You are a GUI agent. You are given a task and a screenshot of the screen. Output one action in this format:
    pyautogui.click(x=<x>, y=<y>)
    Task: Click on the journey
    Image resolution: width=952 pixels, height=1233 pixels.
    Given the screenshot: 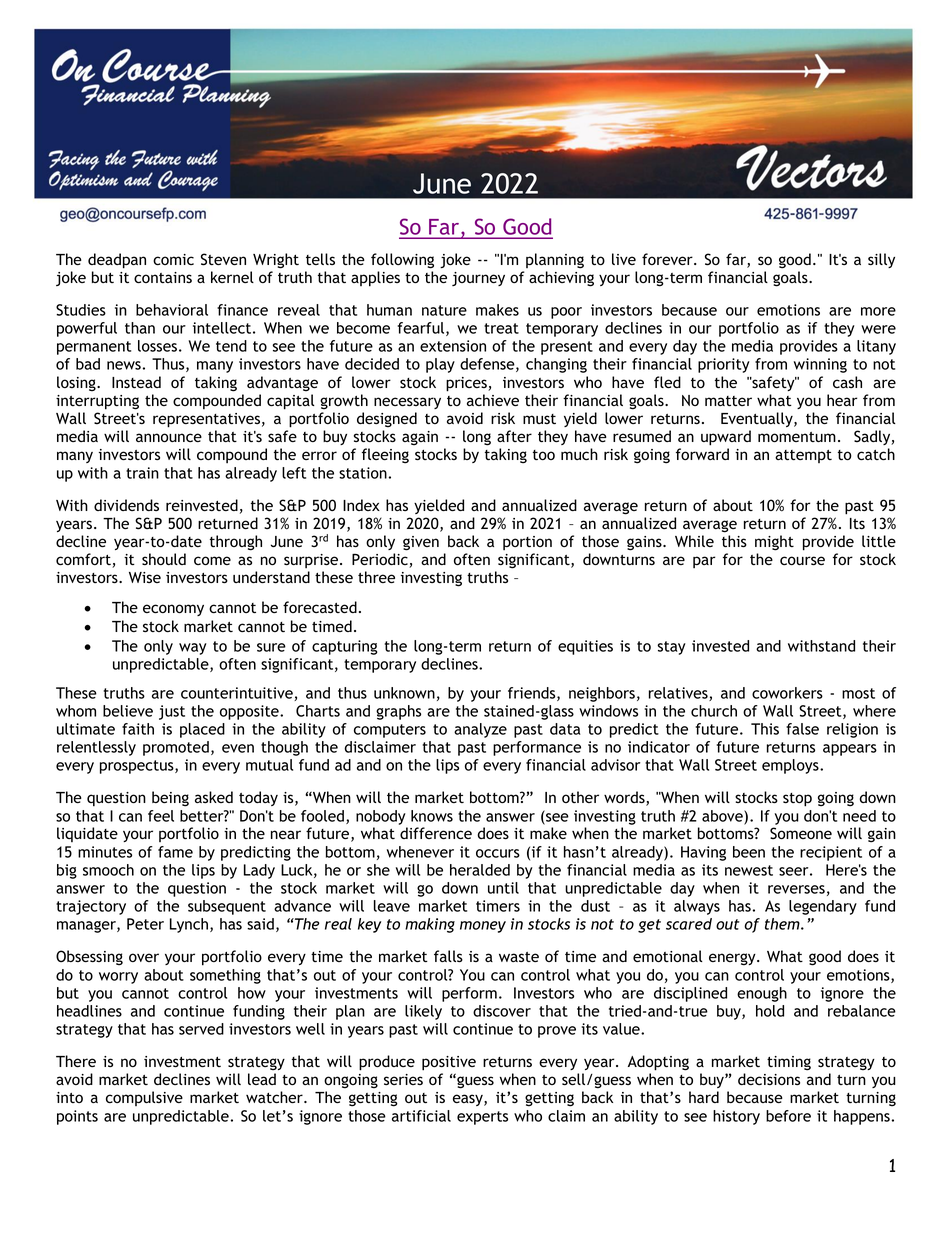 What is the action you would take?
    pyautogui.click(x=478, y=279)
